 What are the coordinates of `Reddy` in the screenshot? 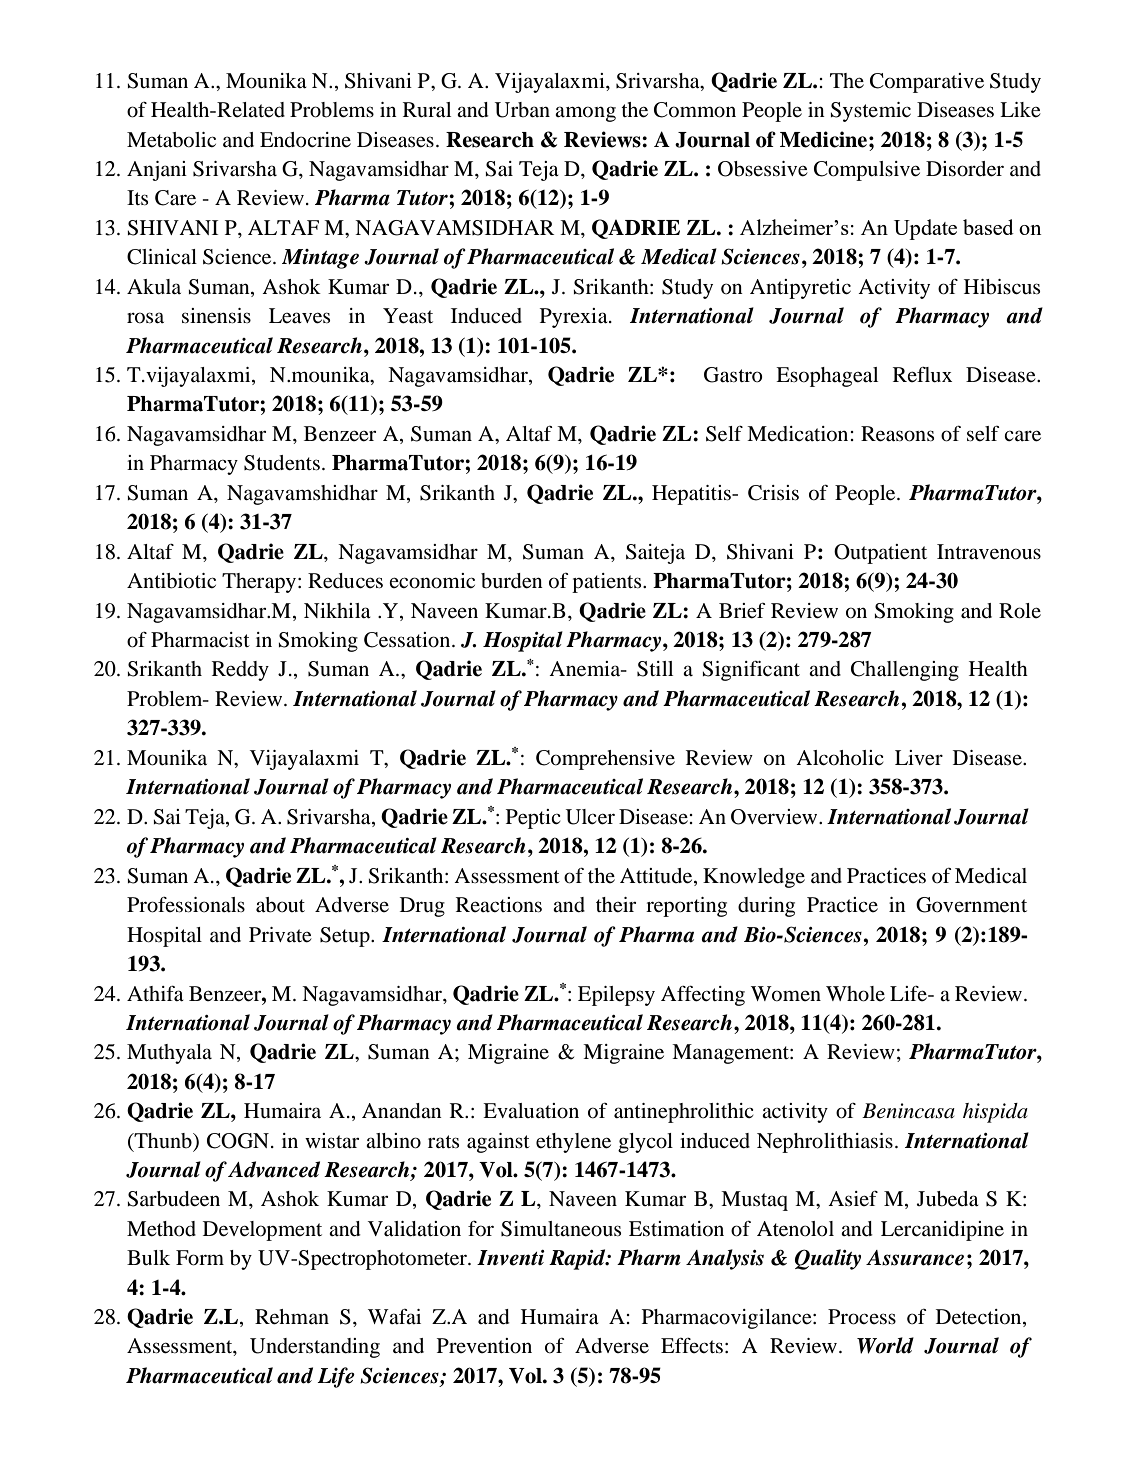 It's located at (240, 671).
